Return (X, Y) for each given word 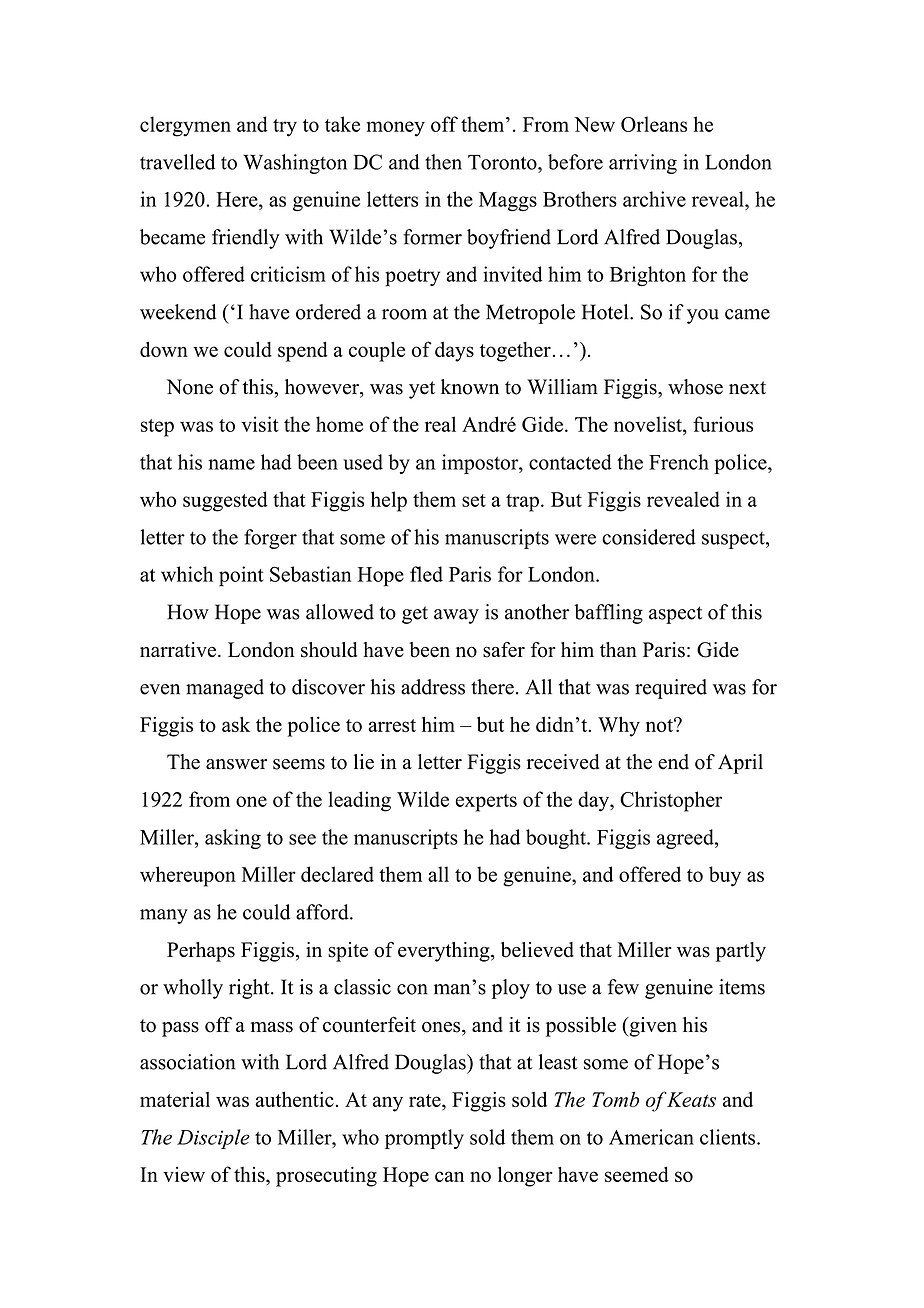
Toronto (503, 162)
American (651, 1137)
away (456, 616)
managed (225, 689)
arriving (643, 164)
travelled (177, 162)
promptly (424, 1139)
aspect (675, 615)
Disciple (213, 1139)
